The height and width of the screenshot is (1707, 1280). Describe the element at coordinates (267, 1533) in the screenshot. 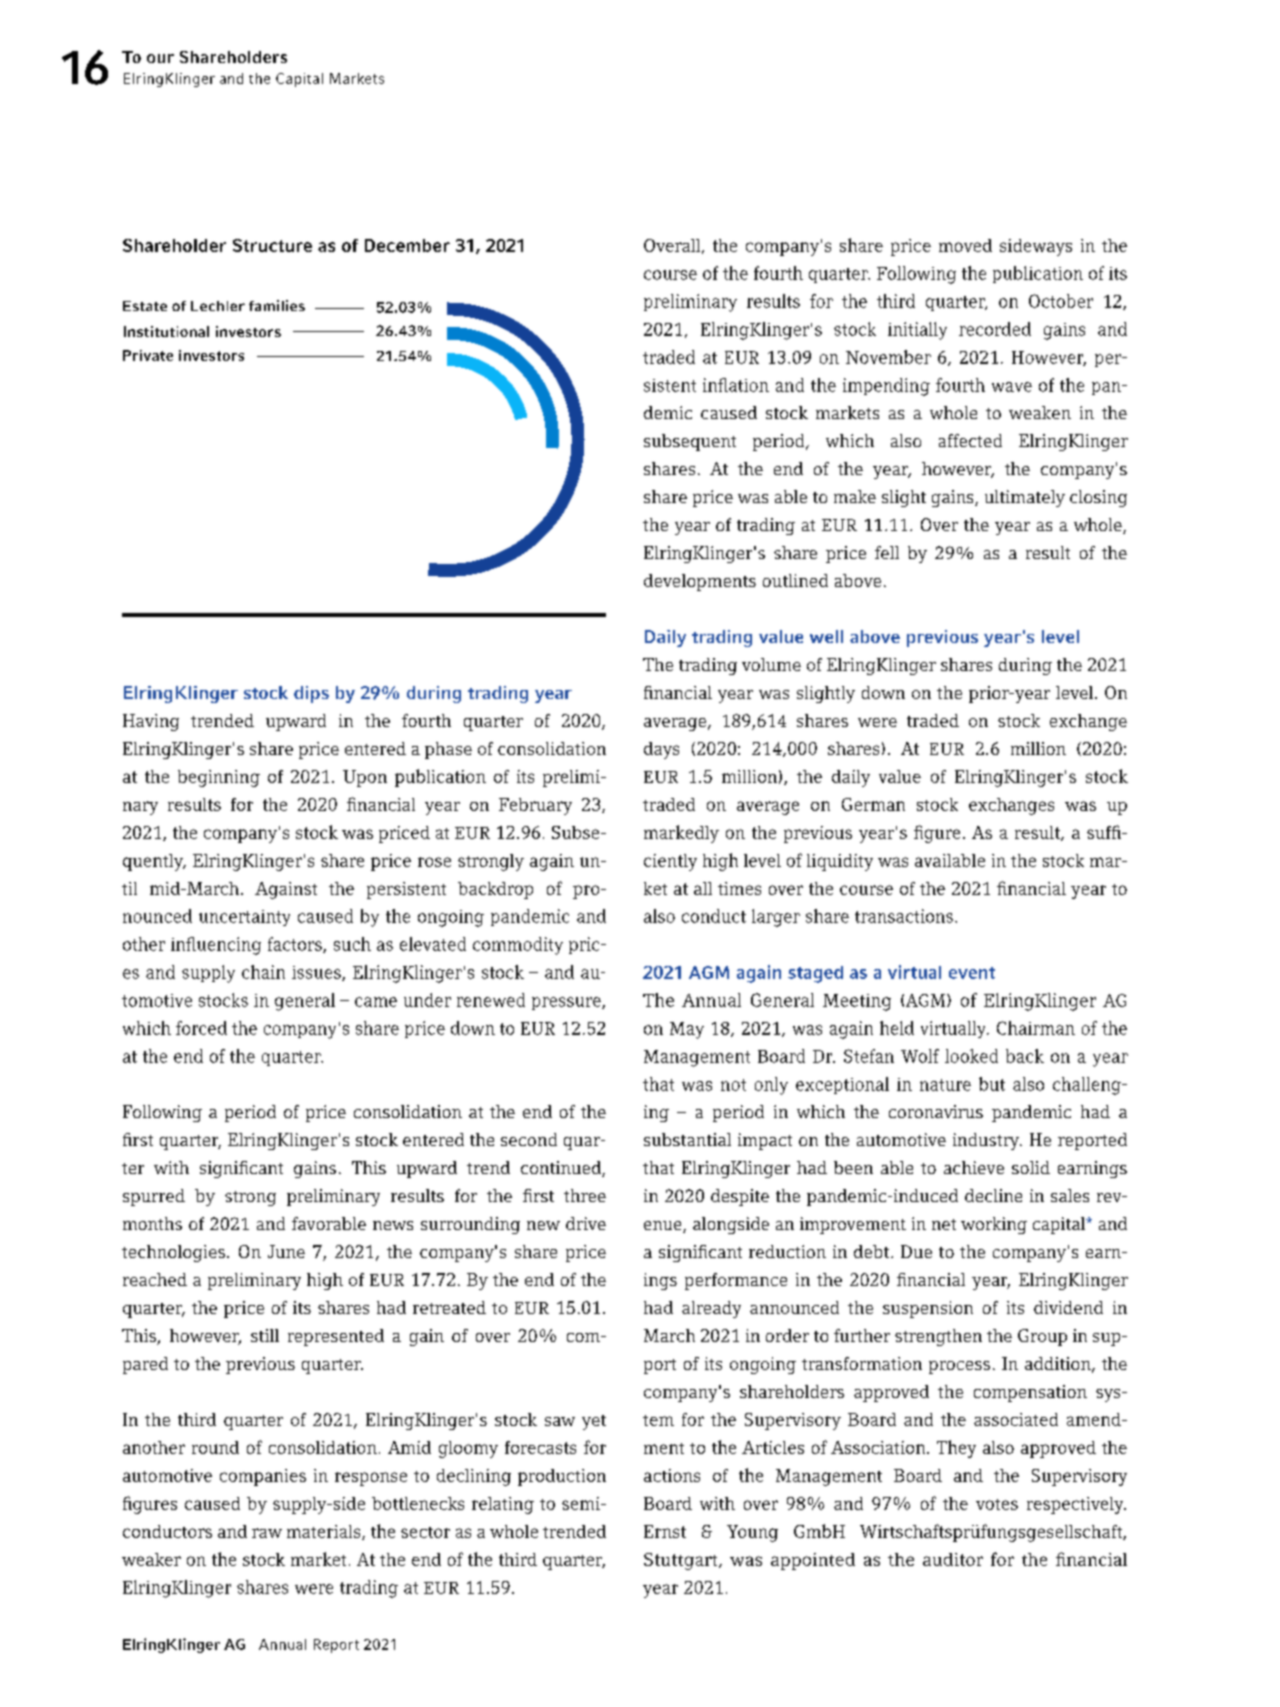

I see `raw` at that location.
